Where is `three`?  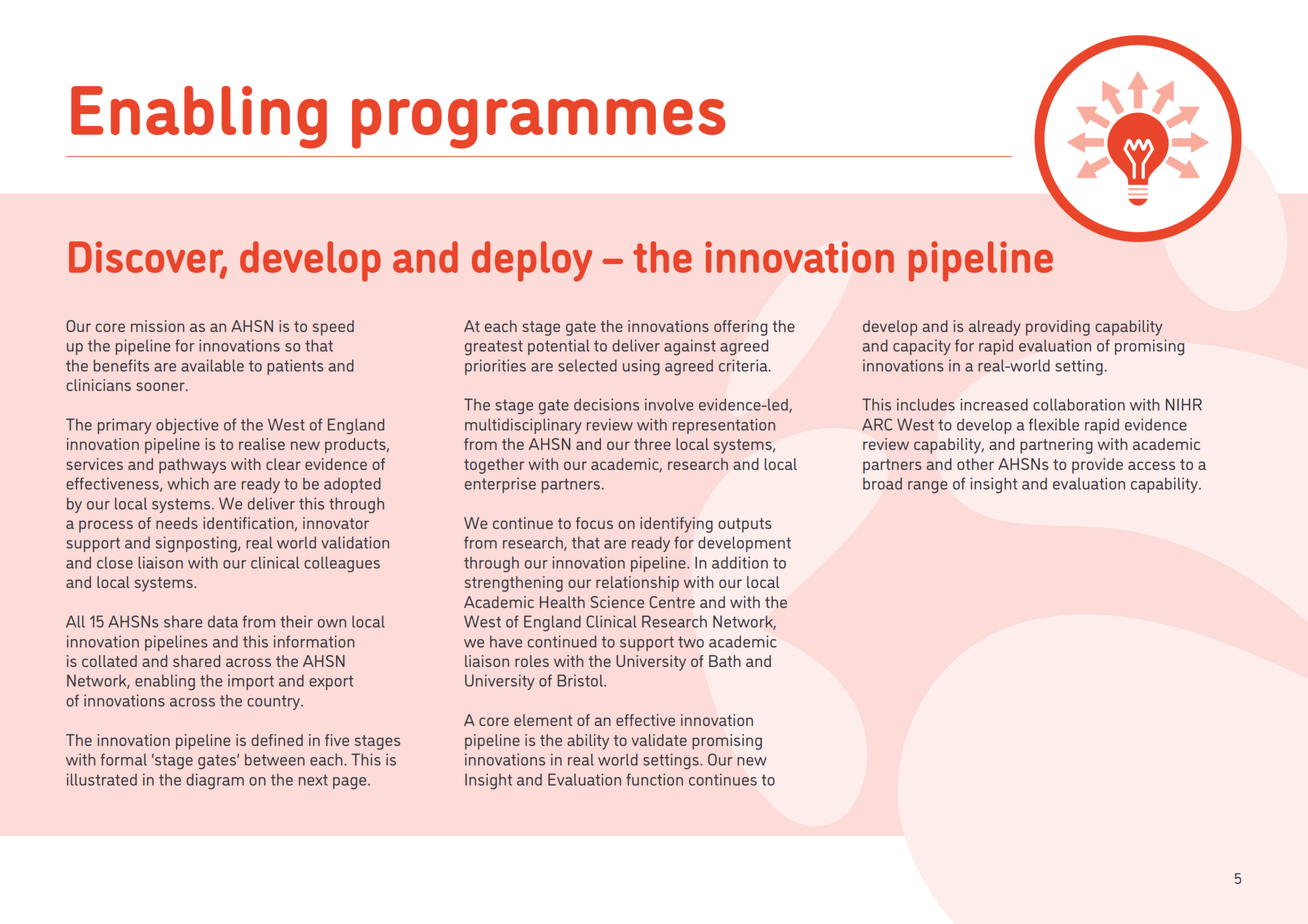 three is located at coordinates (652, 444).
